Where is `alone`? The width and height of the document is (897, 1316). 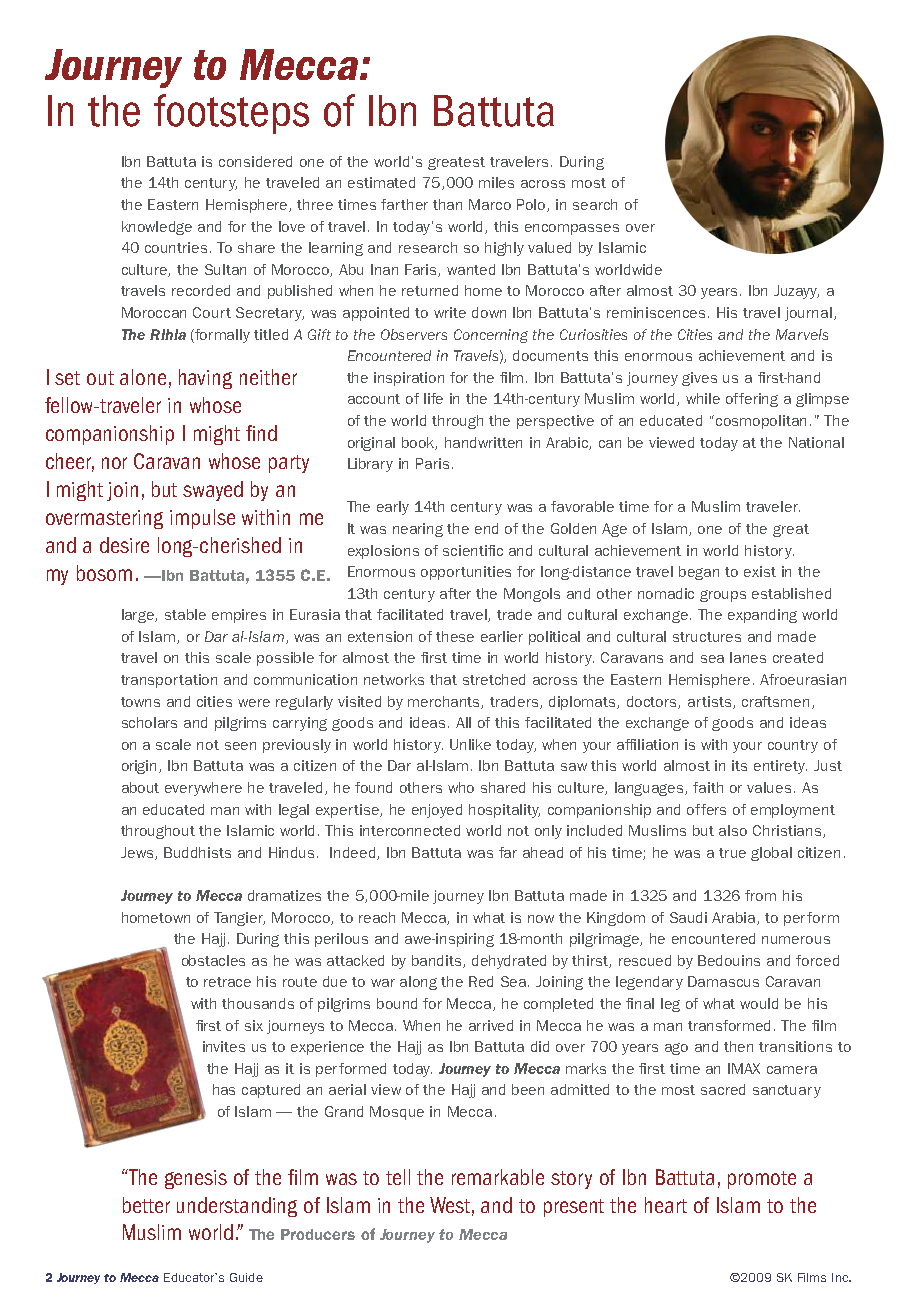 alone is located at coordinates (143, 377).
